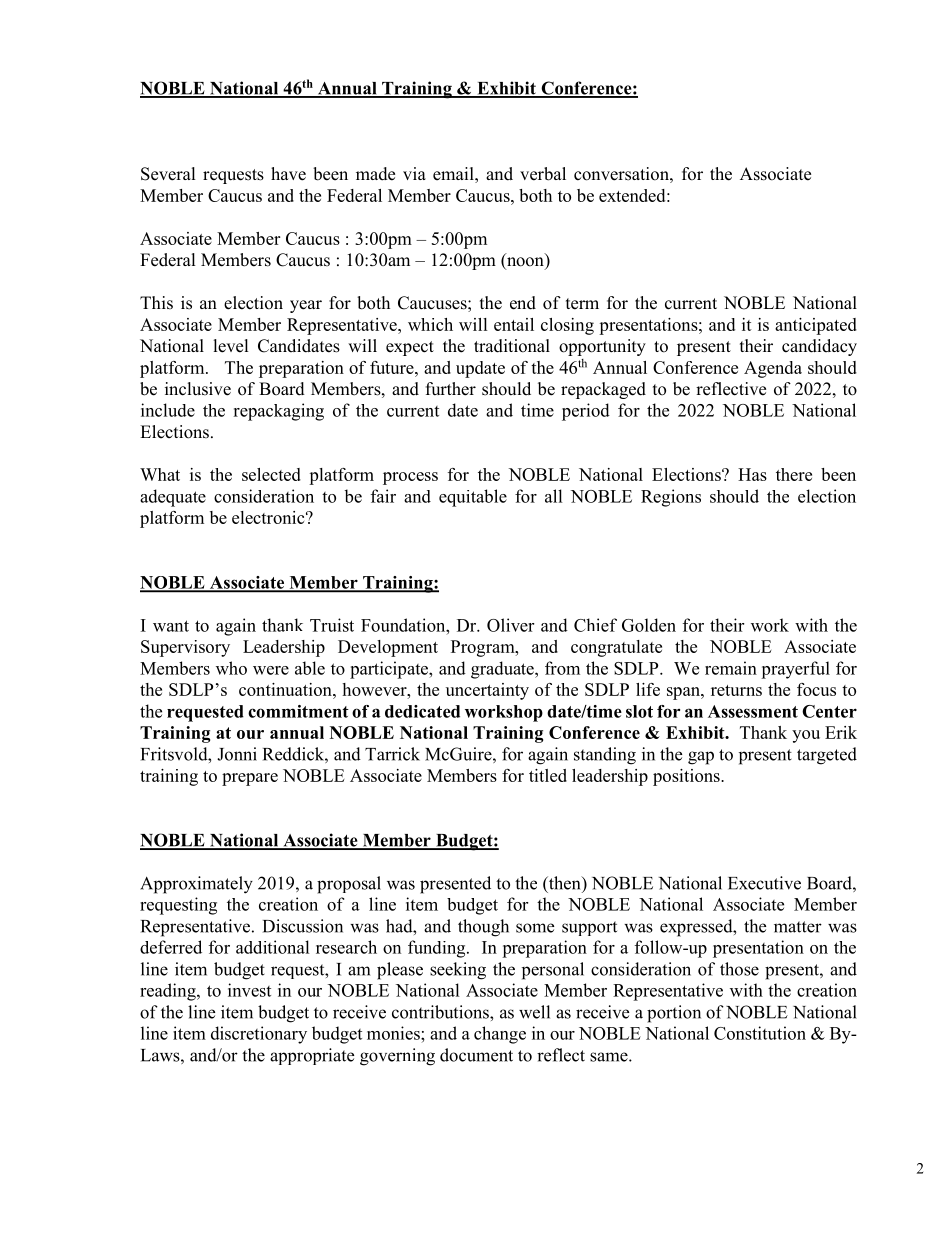 This page has height=1233, width=952. Describe the element at coordinates (500, 1035) in the page. I see `change` at that location.
